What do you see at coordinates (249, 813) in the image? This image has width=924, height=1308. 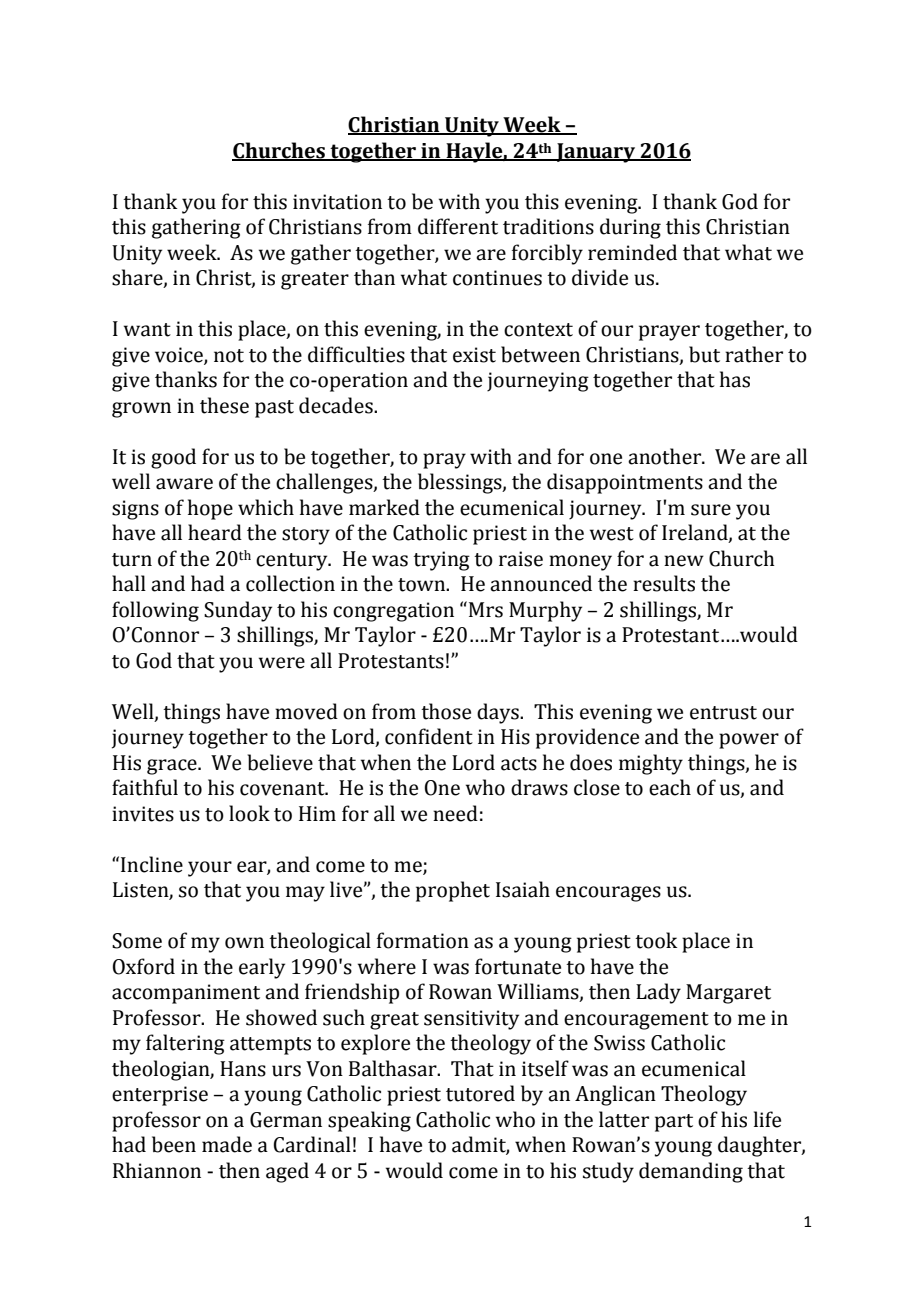 I see `look` at bounding box center [249, 813].
